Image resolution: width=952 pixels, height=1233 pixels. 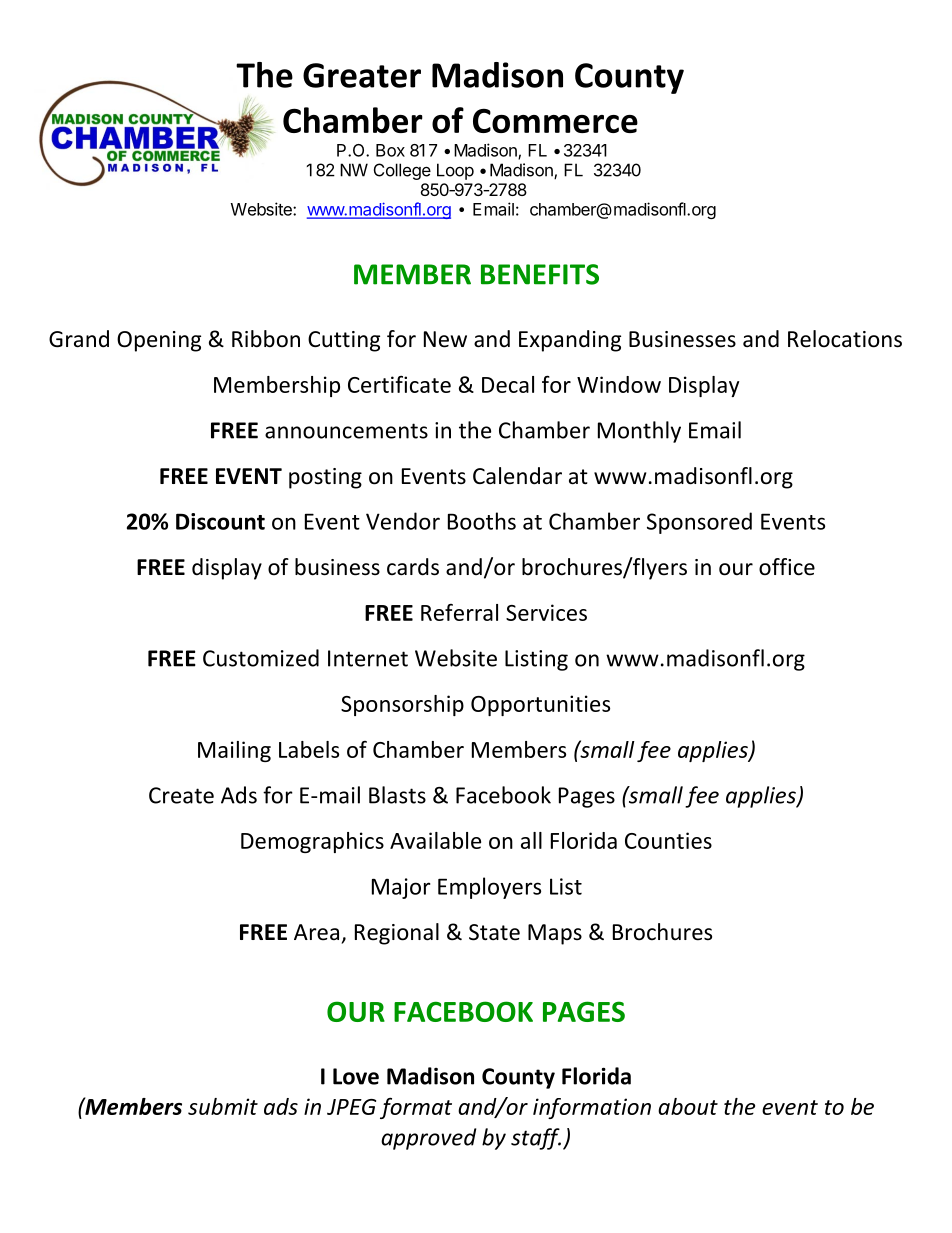 I want to click on approved, so click(x=428, y=1139).
